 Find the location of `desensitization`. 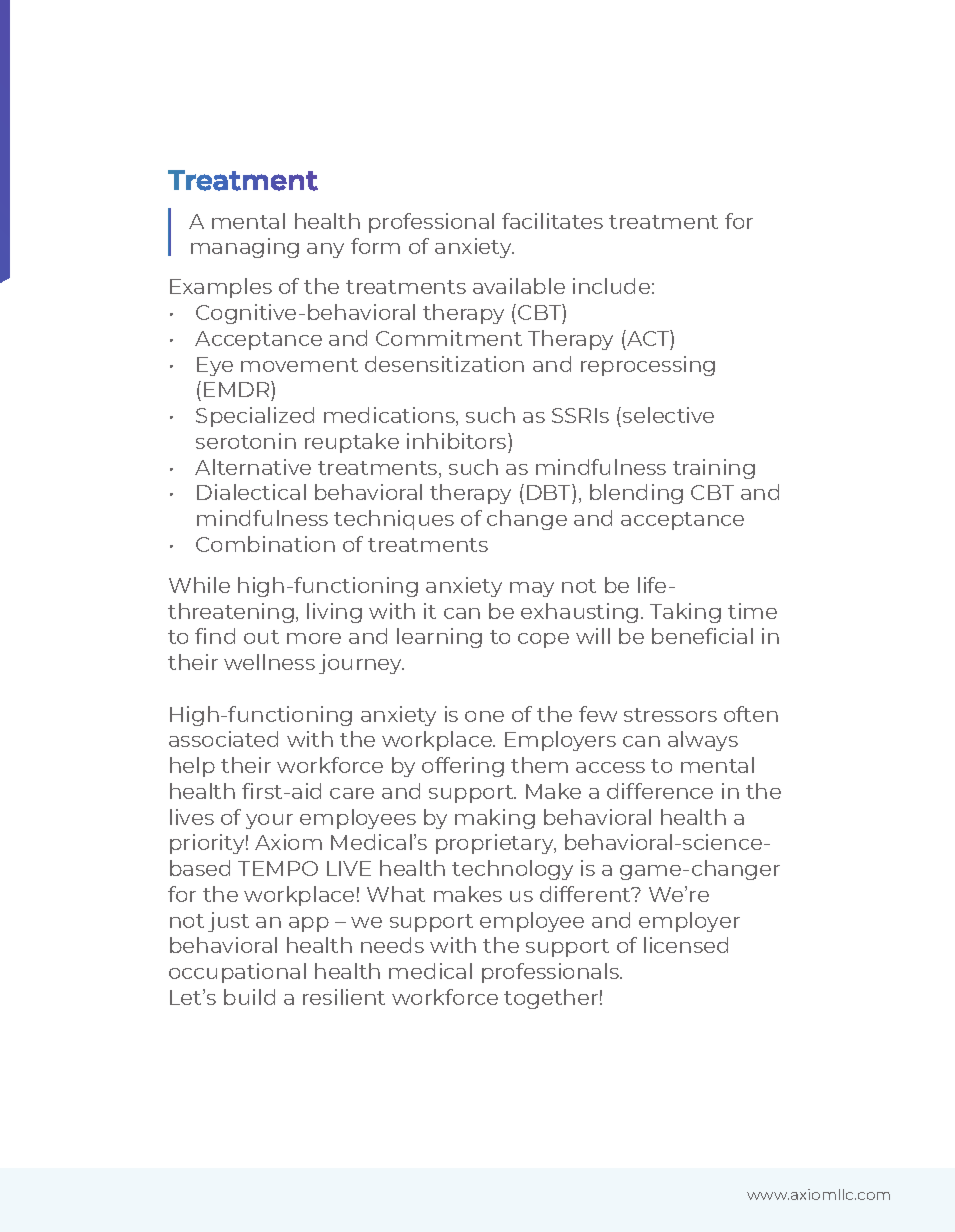

desensitization is located at coordinates (444, 364).
